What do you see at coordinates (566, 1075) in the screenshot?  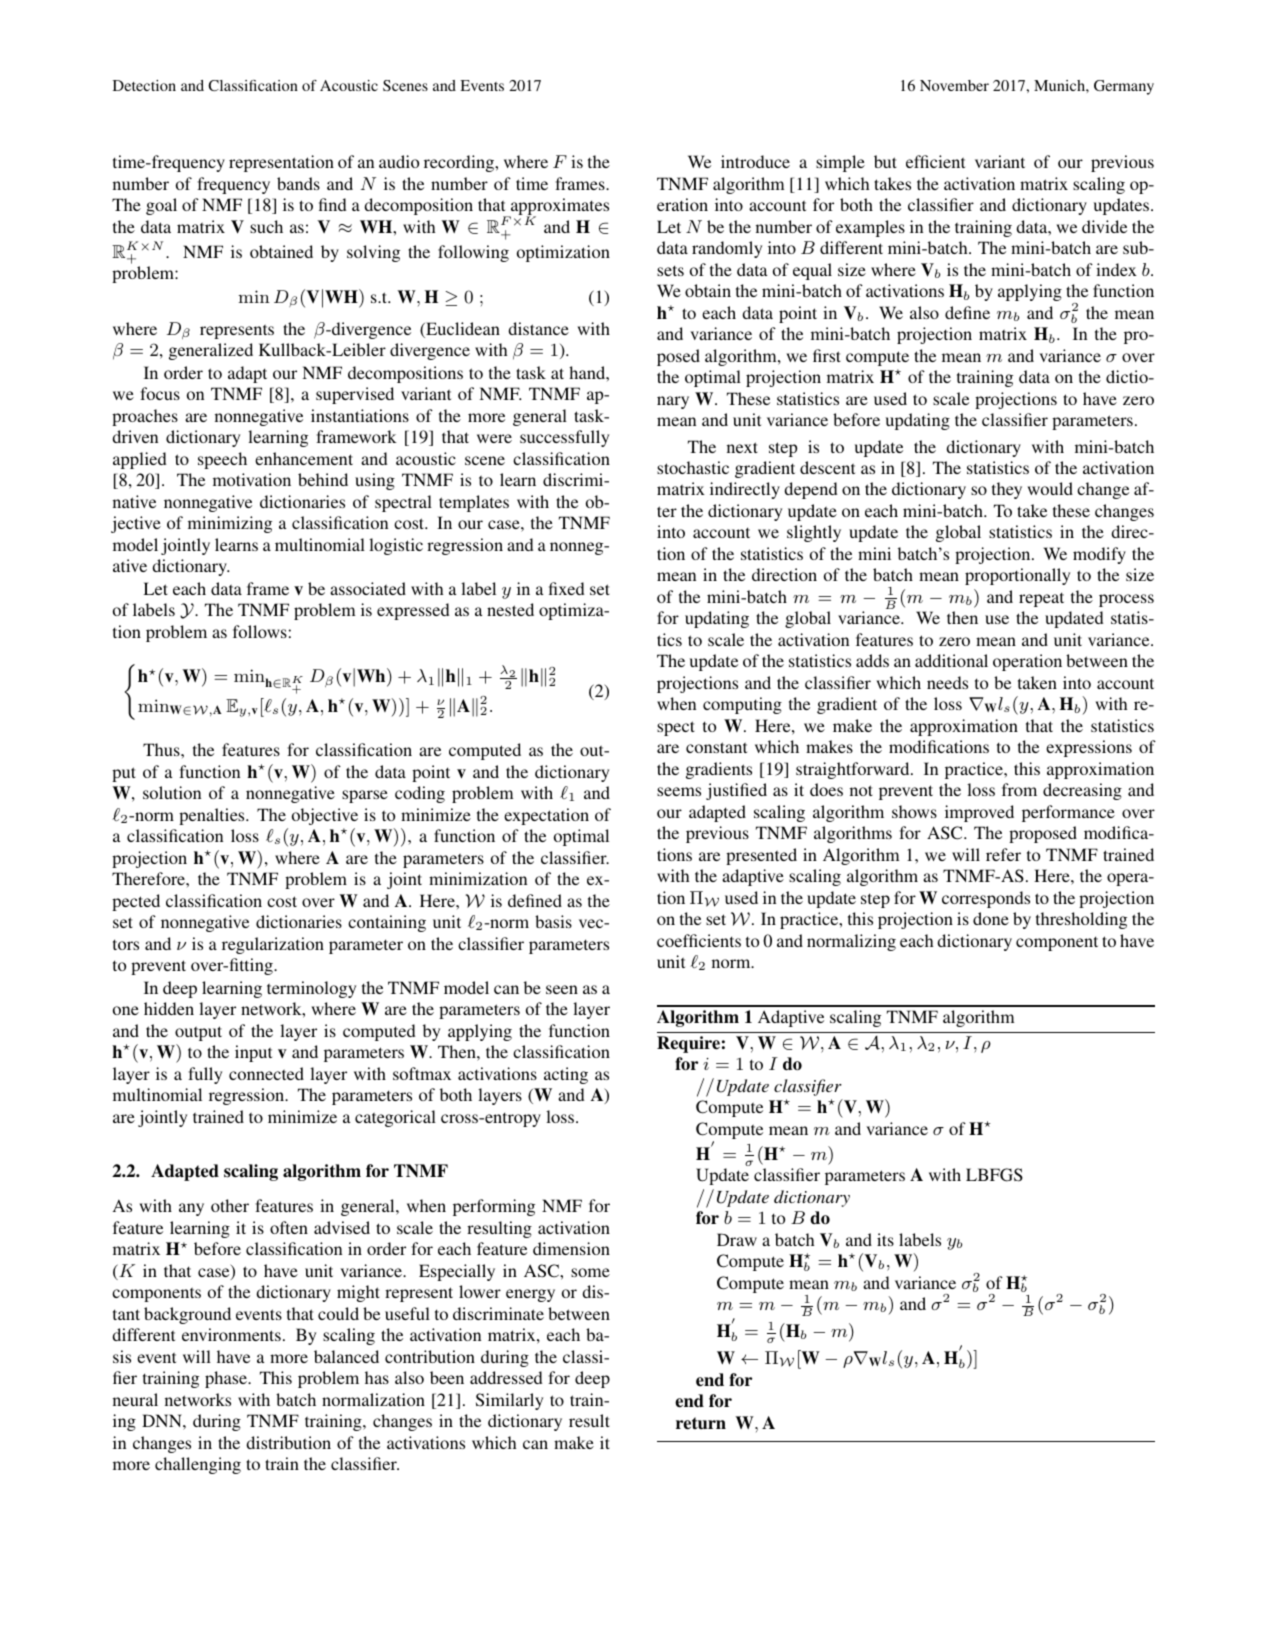 I see `acting` at bounding box center [566, 1075].
